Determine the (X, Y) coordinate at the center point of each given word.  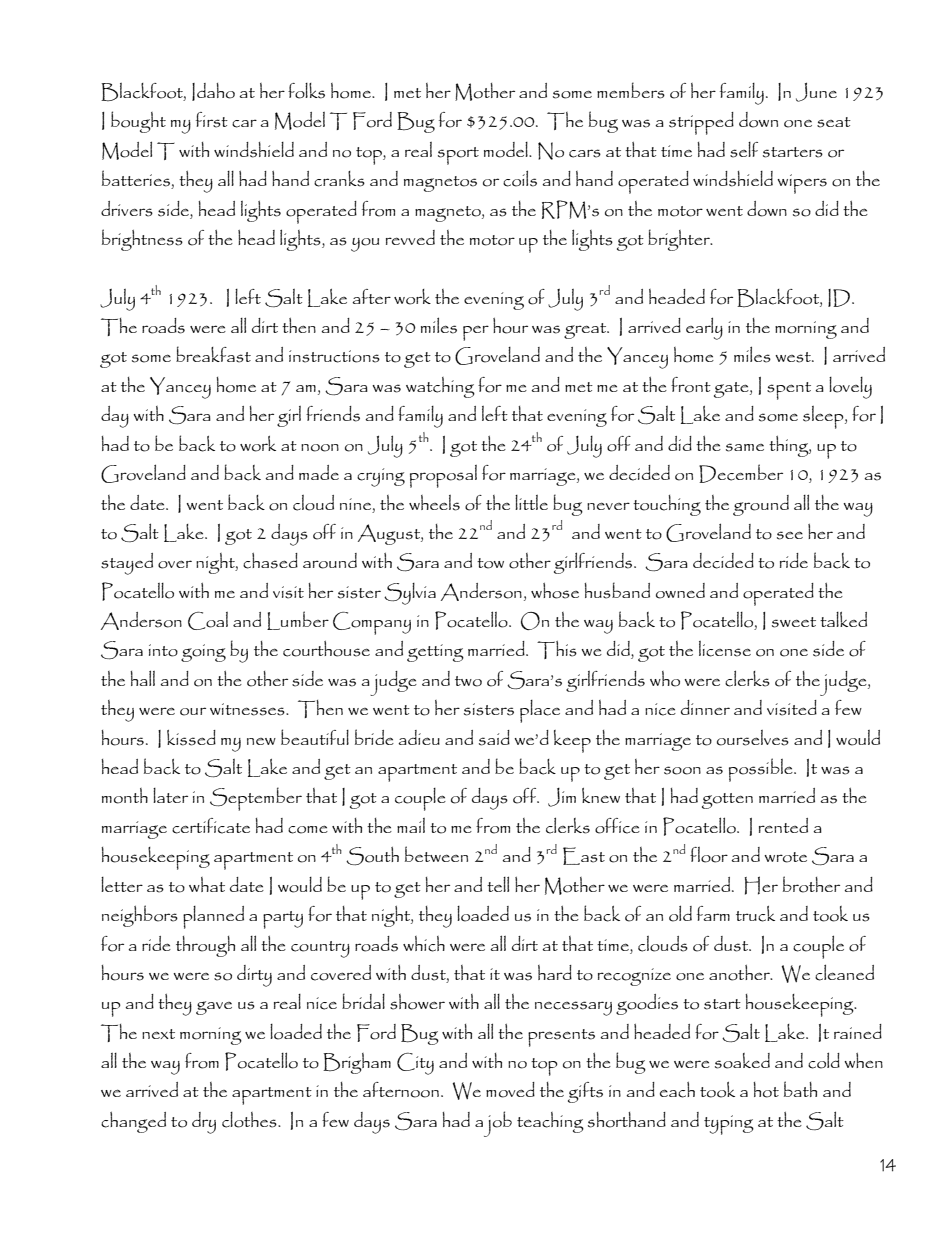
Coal (208, 621)
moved (510, 1090)
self (744, 150)
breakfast (213, 354)
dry (204, 1123)
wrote (785, 857)
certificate (211, 826)
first (212, 120)
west (794, 357)
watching (440, 387)
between (436, 854)
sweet (794, 622)
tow (490, 563)
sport (458, 156)
